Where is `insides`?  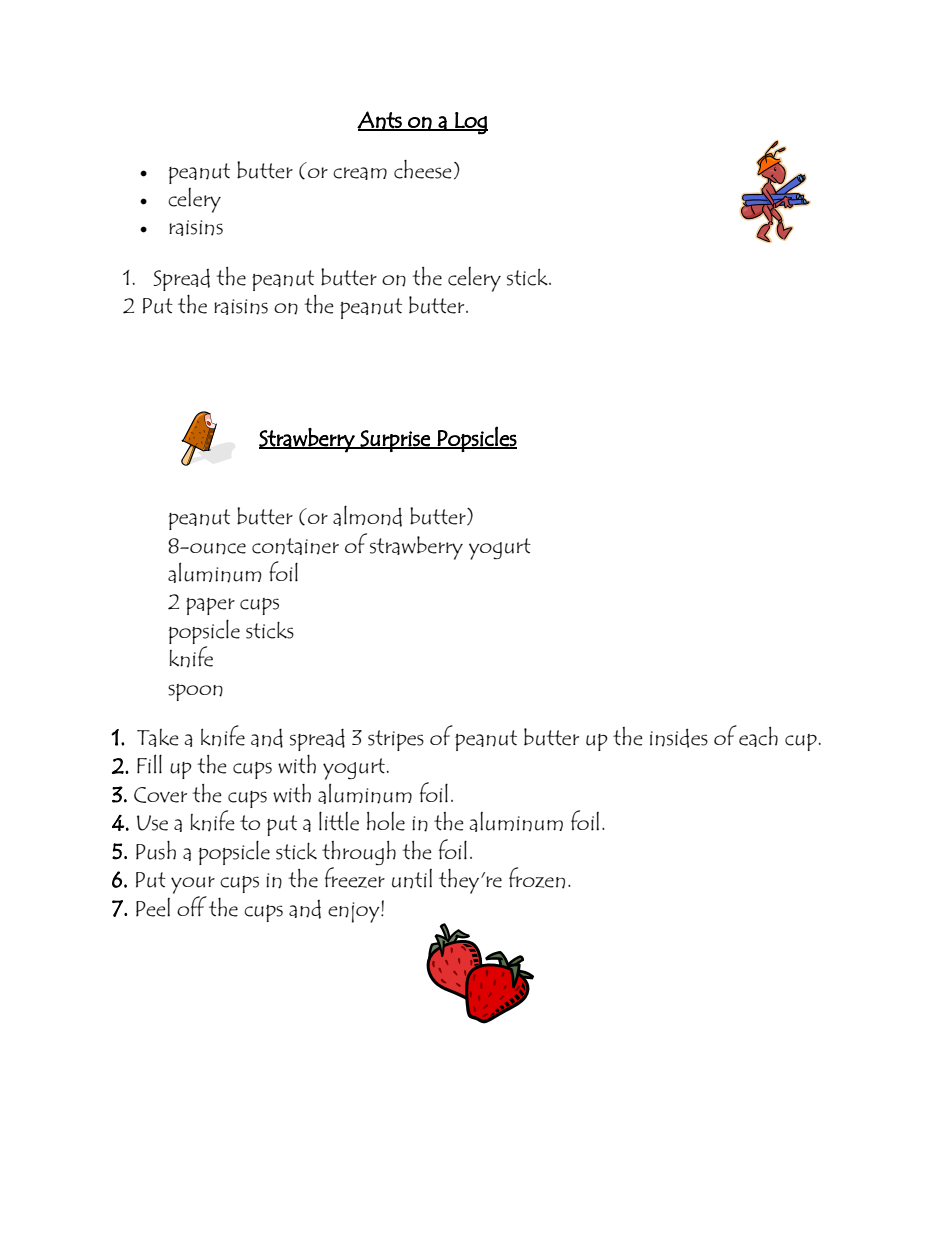 insides is located at coordinates (679, 738).
